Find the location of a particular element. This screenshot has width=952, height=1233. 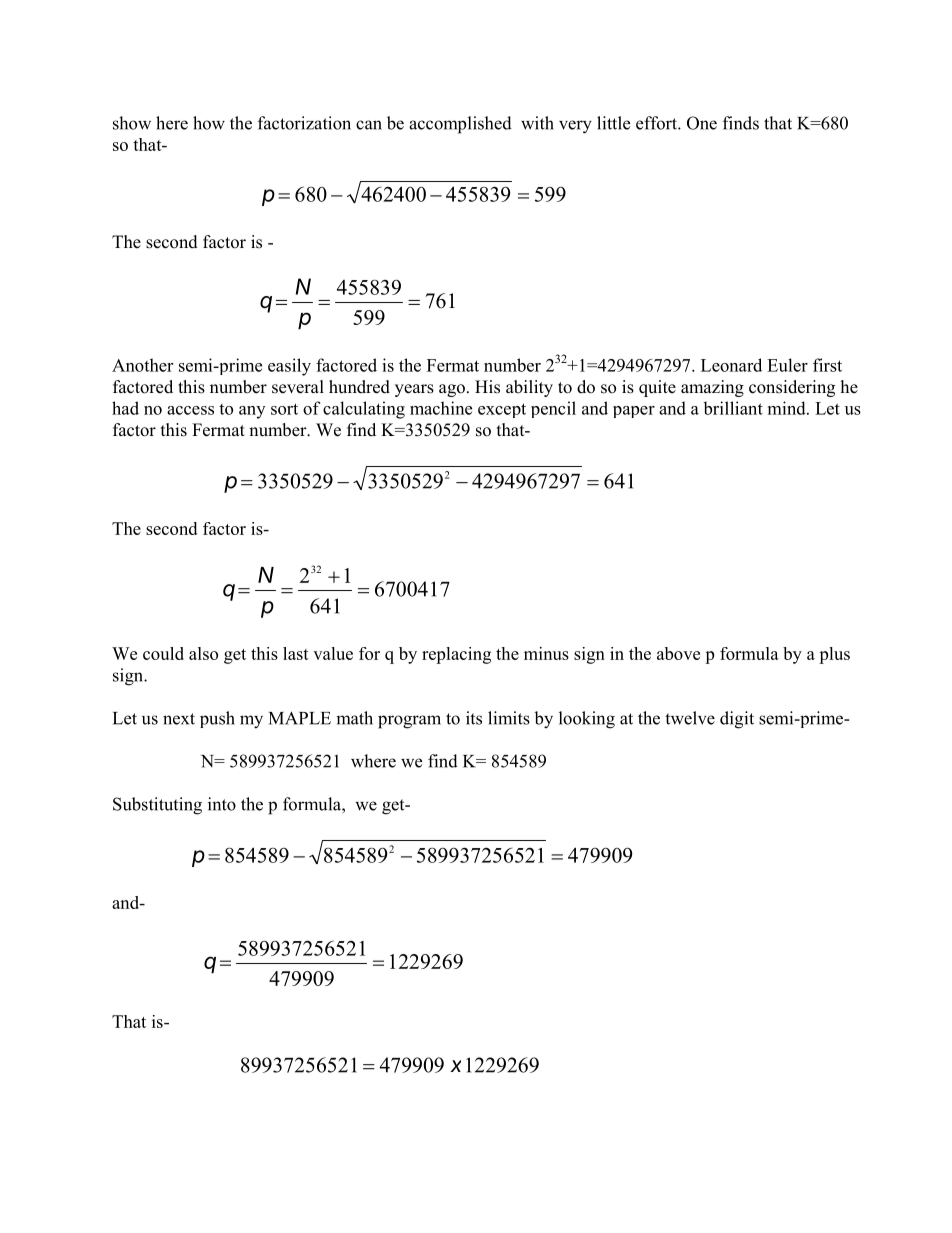

access is located at coordinates (190, 410).
